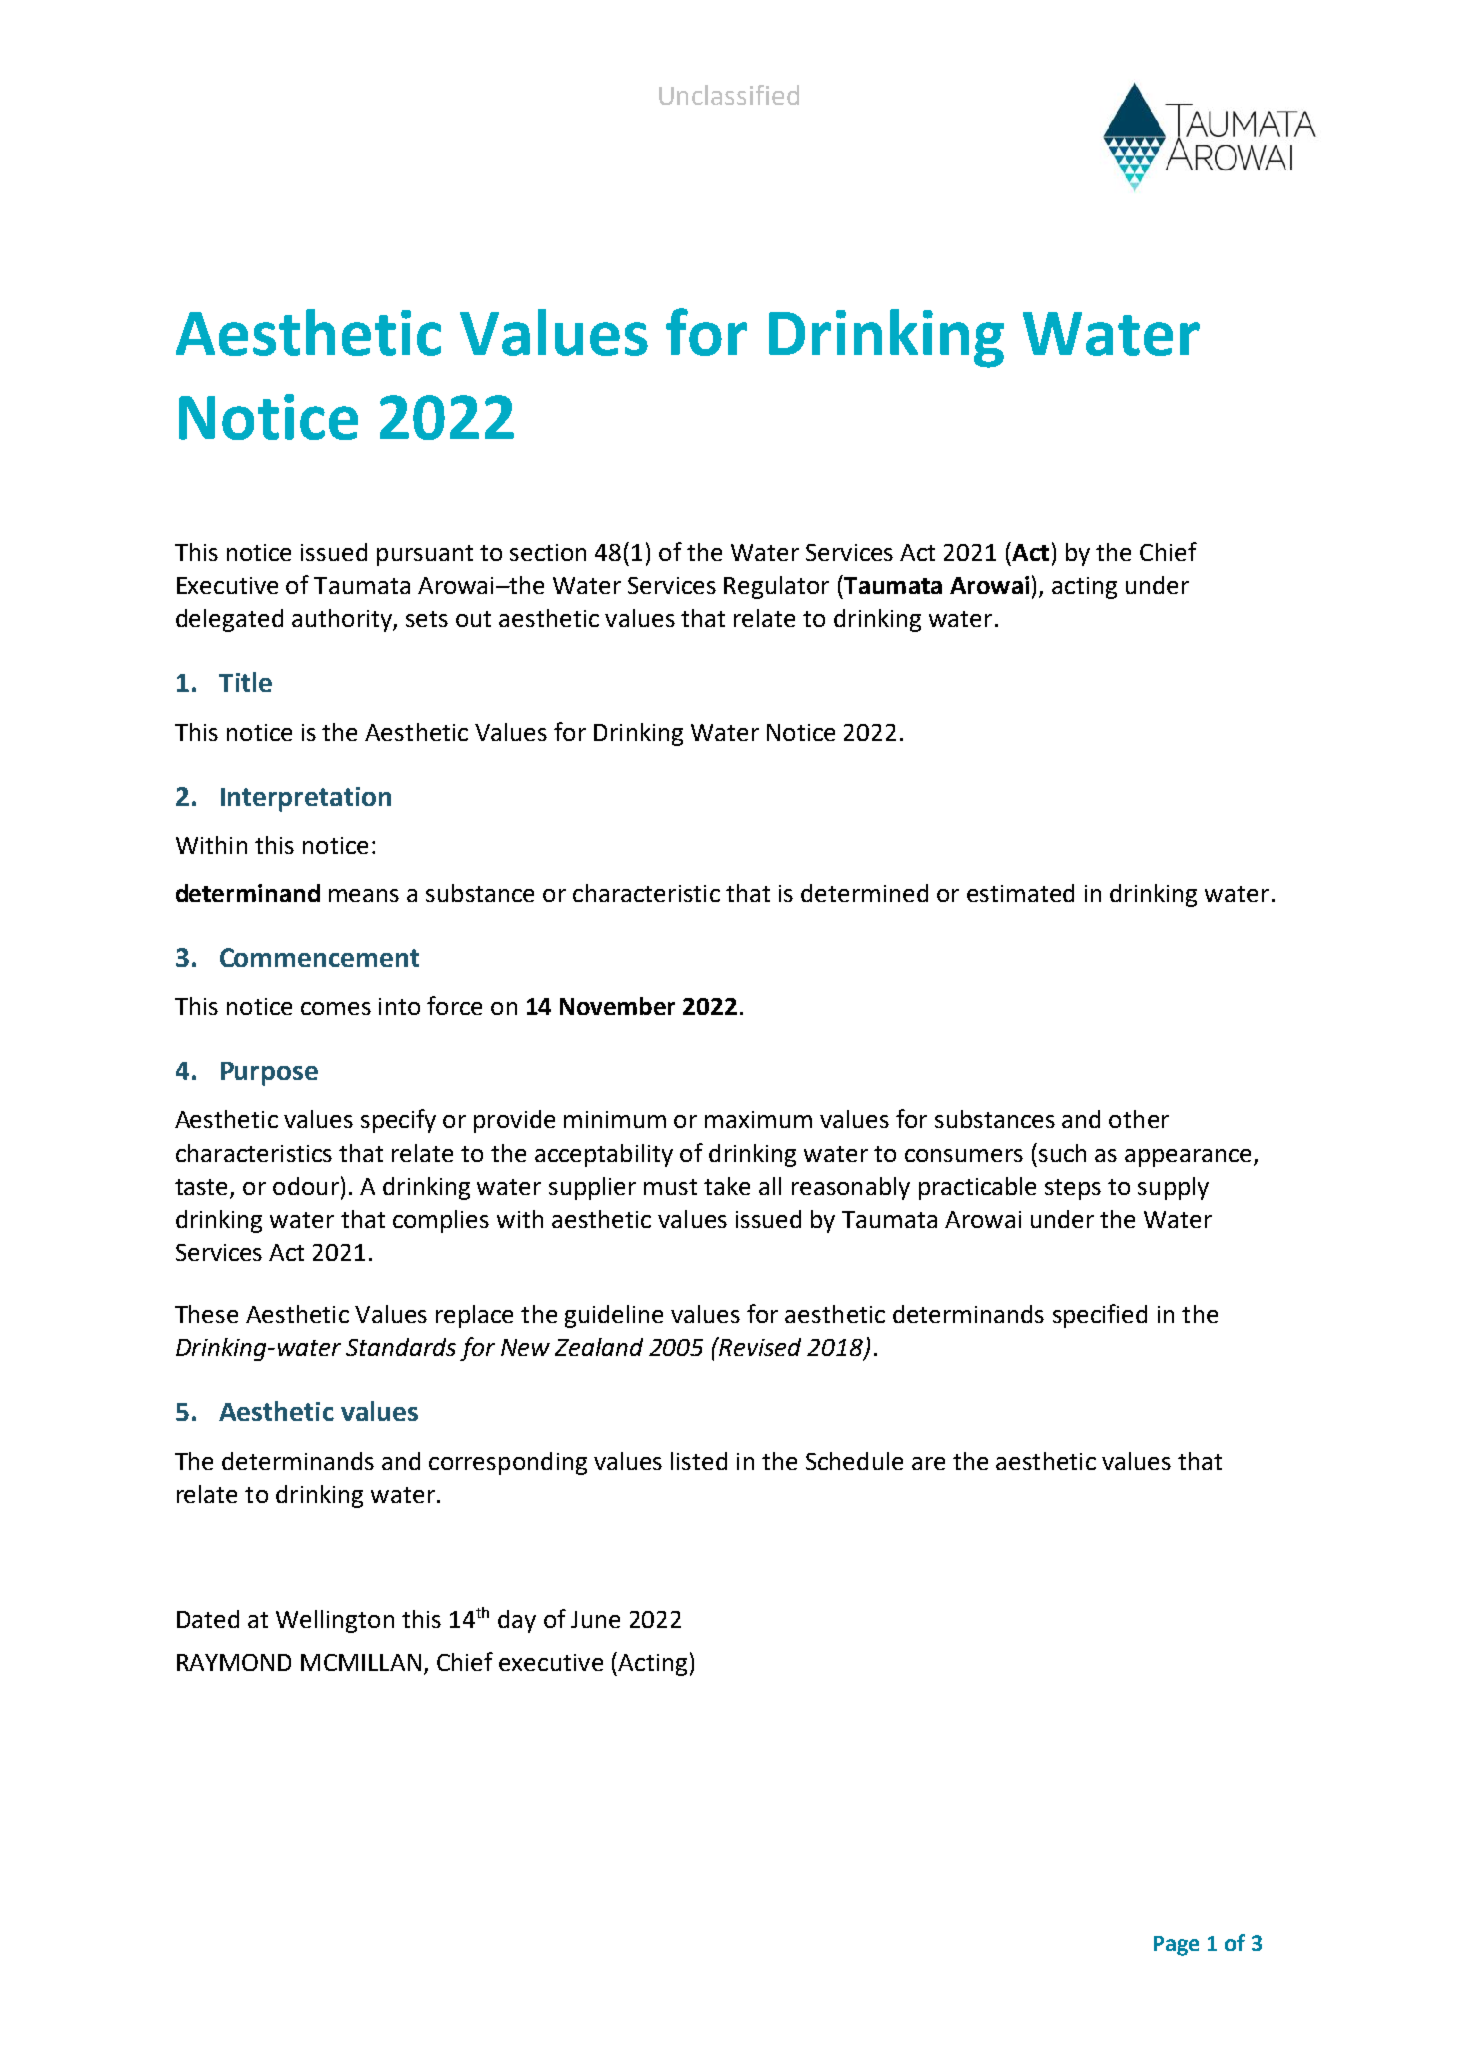 Image resolution: width=1465 pixels, height=2072 pixels. I want to click on Standards, so click(401, 1347).
